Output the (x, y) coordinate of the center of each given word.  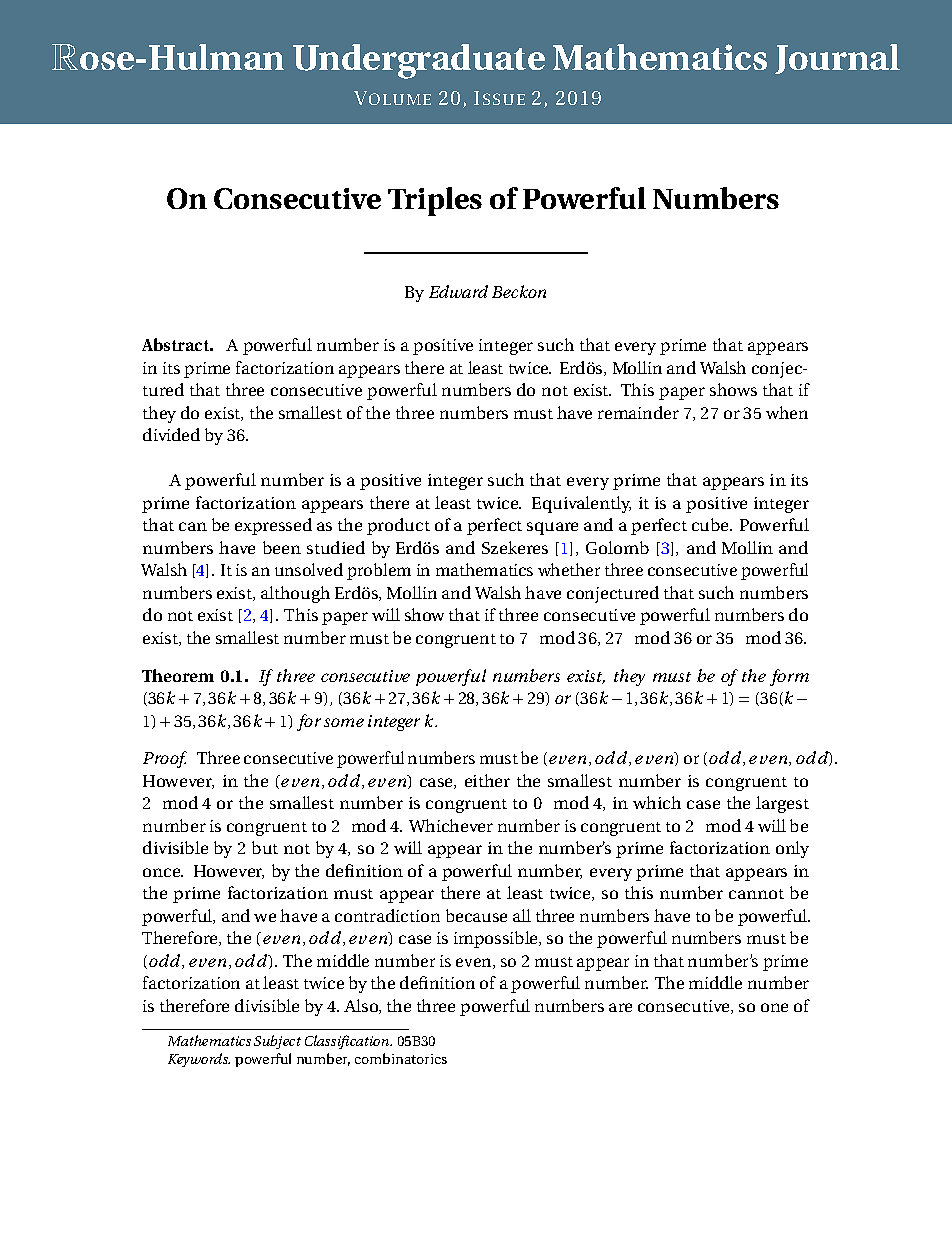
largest (782, 804)
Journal (837, 59)
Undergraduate (419, 61)
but (265, 847)
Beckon (519, 291)
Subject (277, 1042)
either (487, 780)
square (552, 528)
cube (712, 524)
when (787, 412)
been (282, 547)
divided (171, 434)
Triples (435, 201)
